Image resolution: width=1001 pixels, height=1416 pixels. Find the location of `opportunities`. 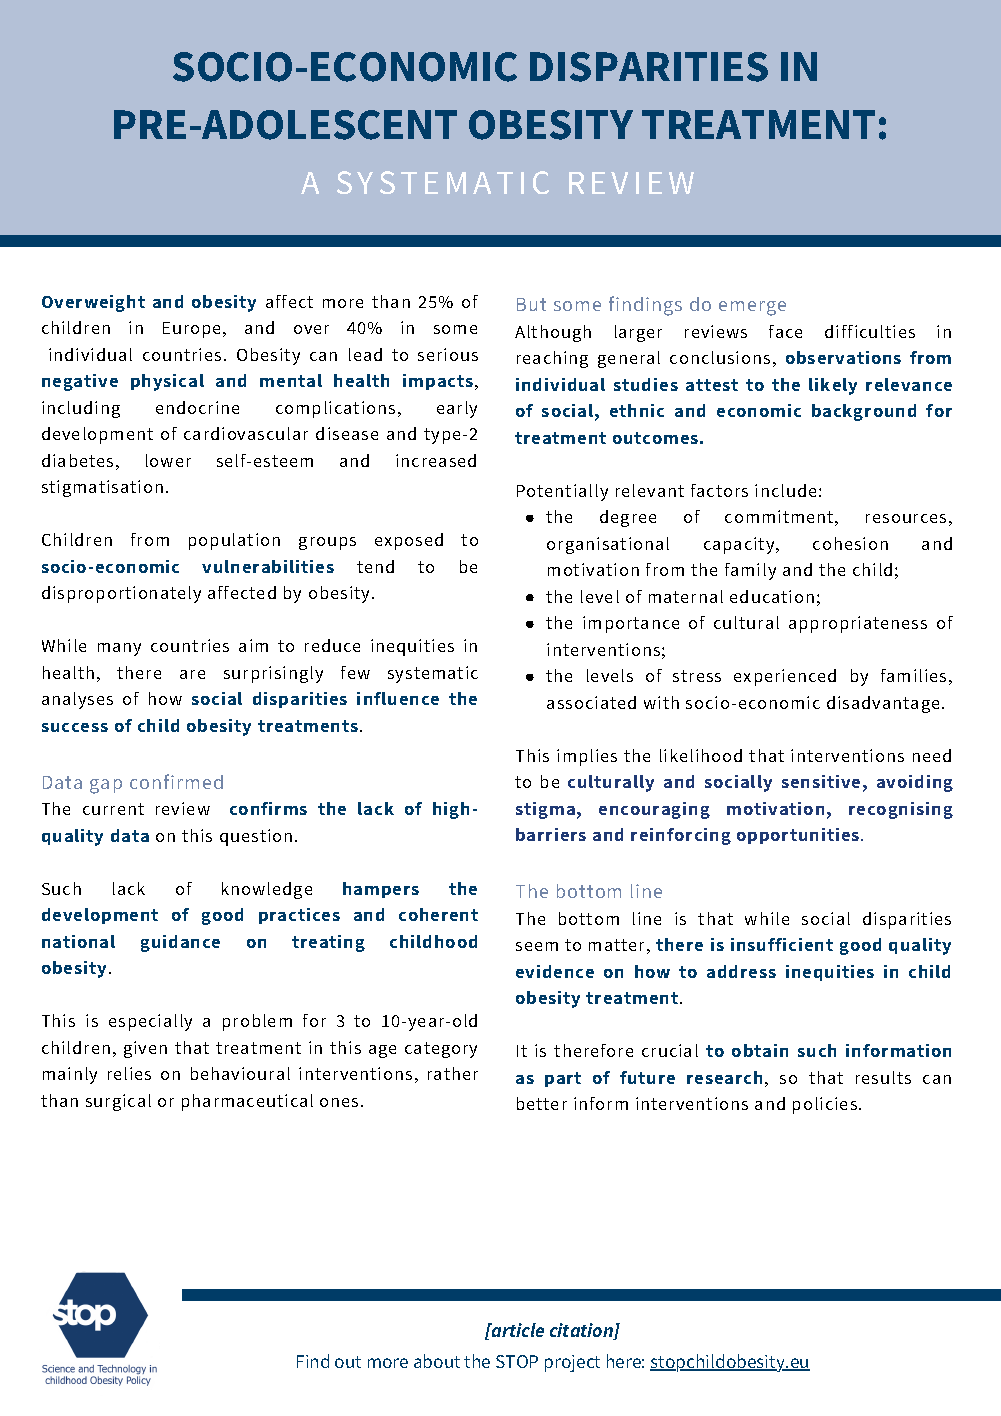

opportunities is located at coordinates (799, 836).
